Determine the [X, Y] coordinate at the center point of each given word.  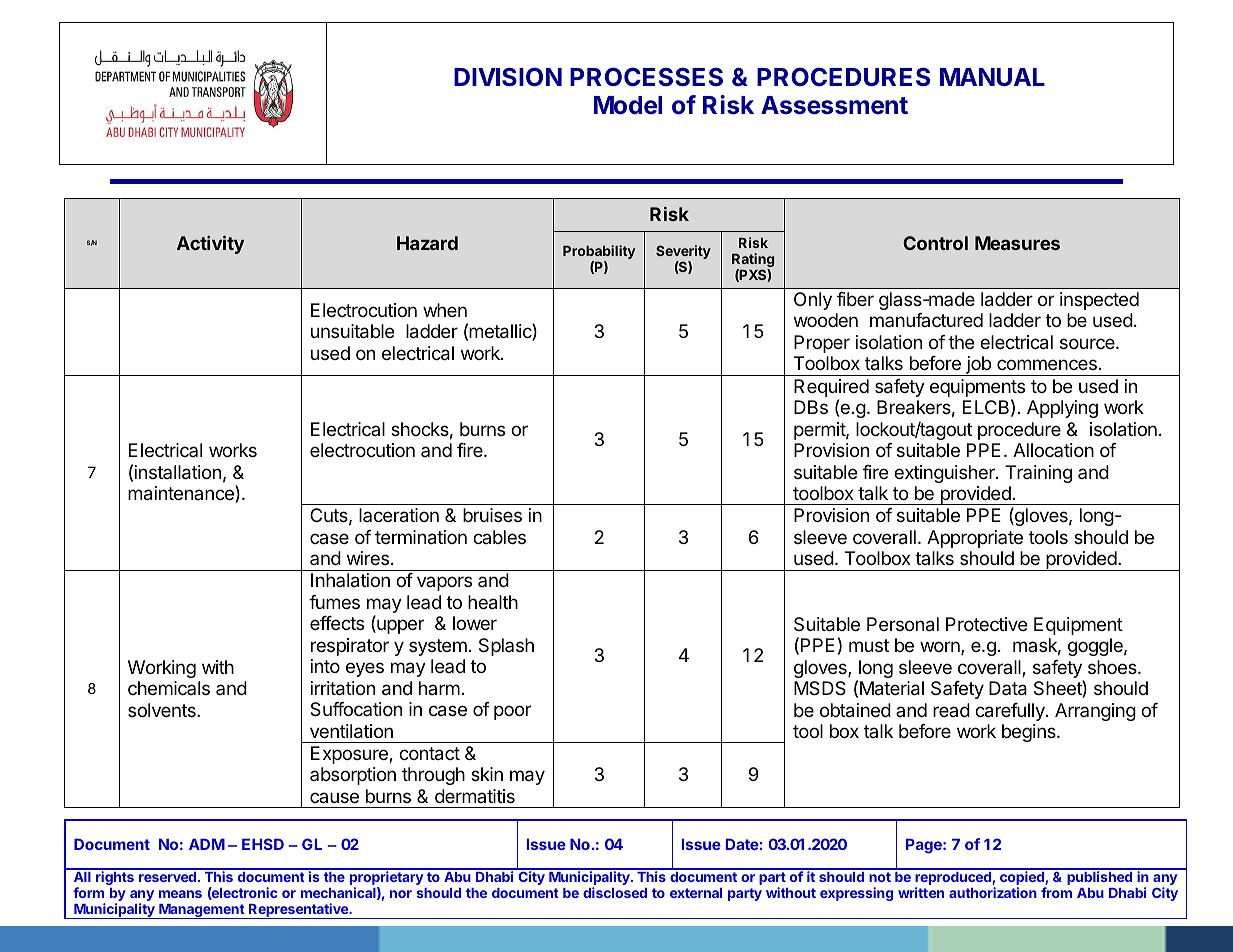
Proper [822, 344]
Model [628, 105]
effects [337, 623]
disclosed [615, 892]
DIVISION [508, 76]
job [978, 366]
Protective [986, 624]
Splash [506, 647]
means [180, 894]
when [445, 310]
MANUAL [992, 77]
